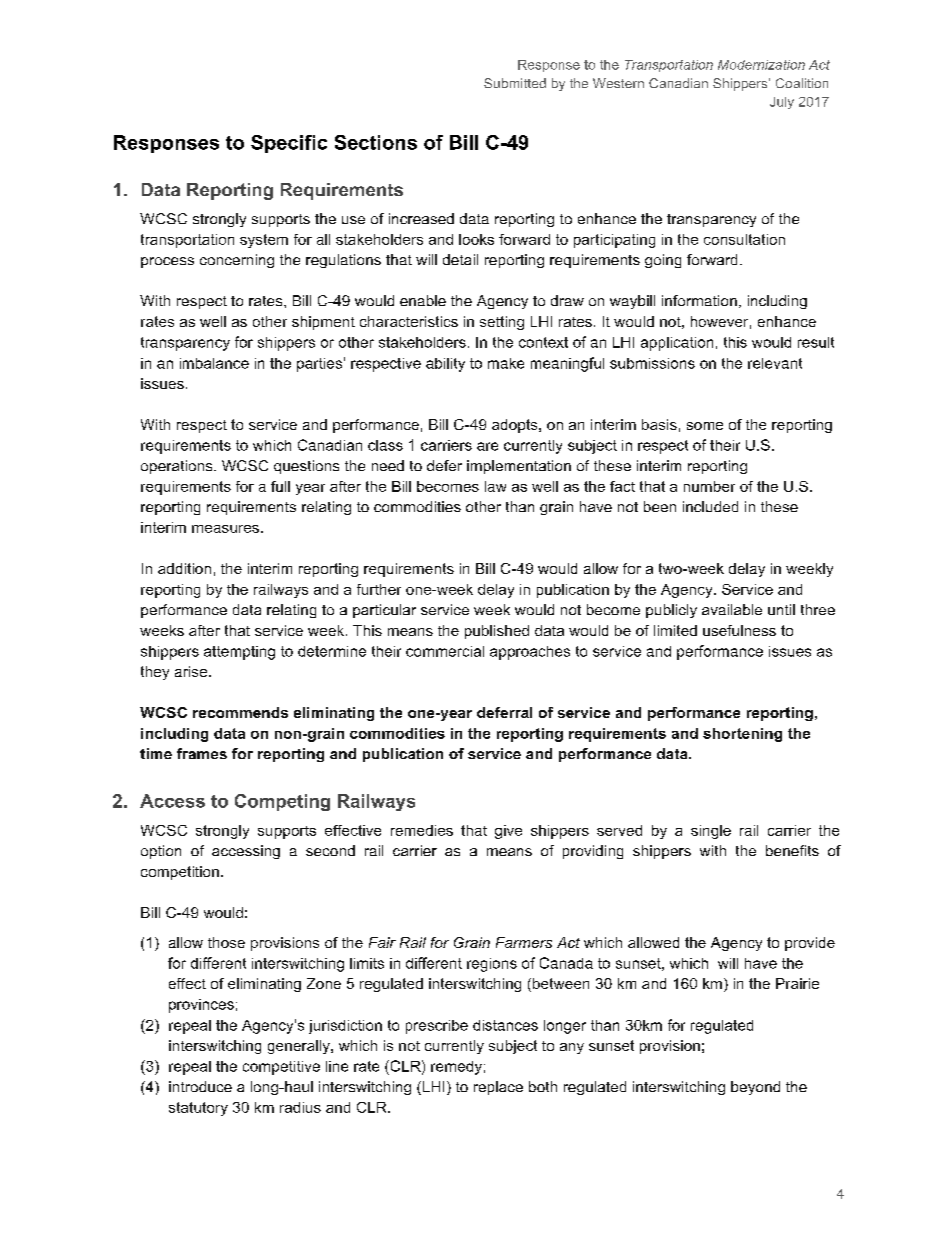 Image resolution: width=952 pixels, height=1233 pixels. What do you see at coordinates (289, 144) in the document?
I see `Specific` at bounding box center [289, 144].
